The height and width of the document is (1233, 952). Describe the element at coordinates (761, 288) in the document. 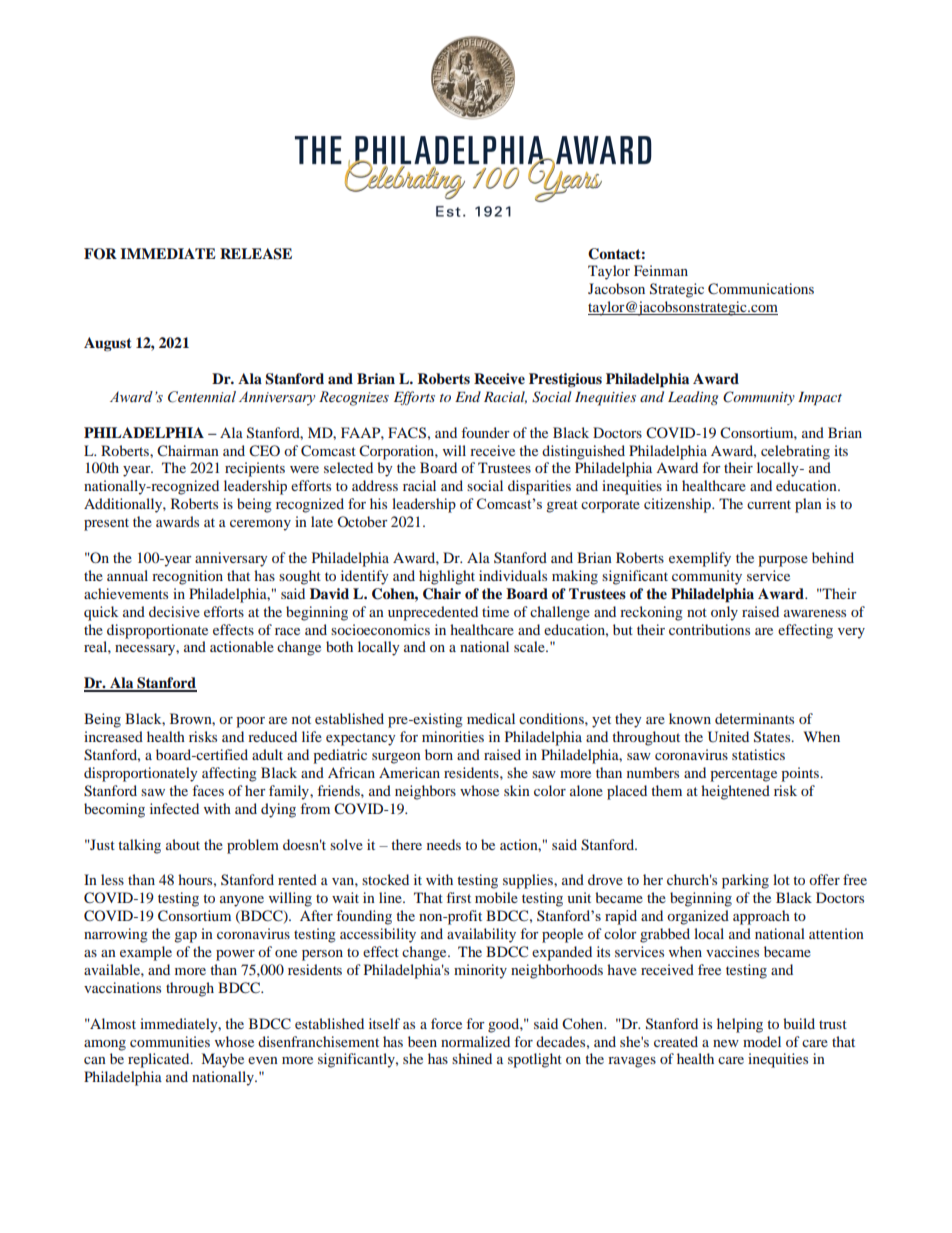

I see `Communications` at that location.
